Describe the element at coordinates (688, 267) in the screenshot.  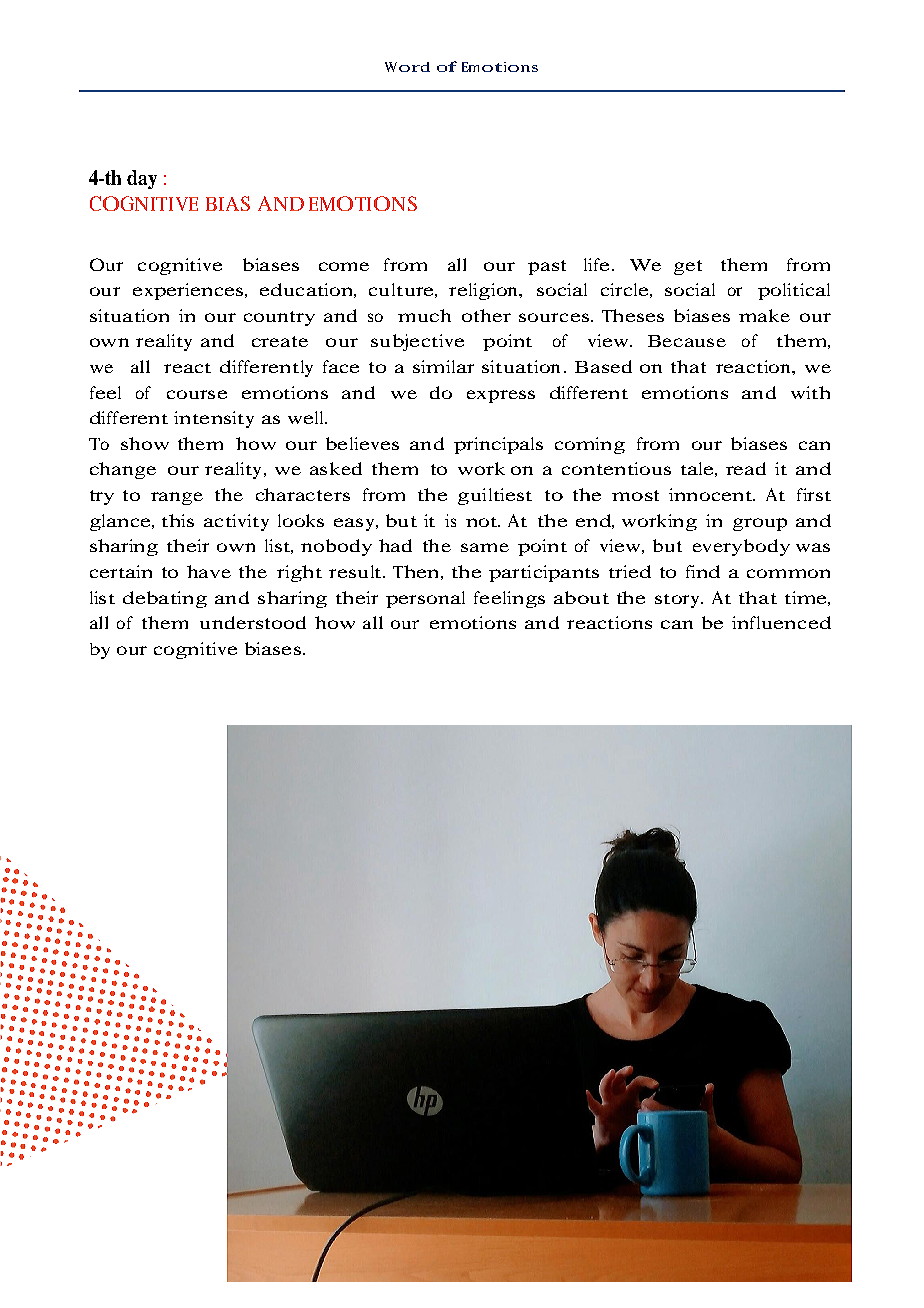
I see `get` at that location.
